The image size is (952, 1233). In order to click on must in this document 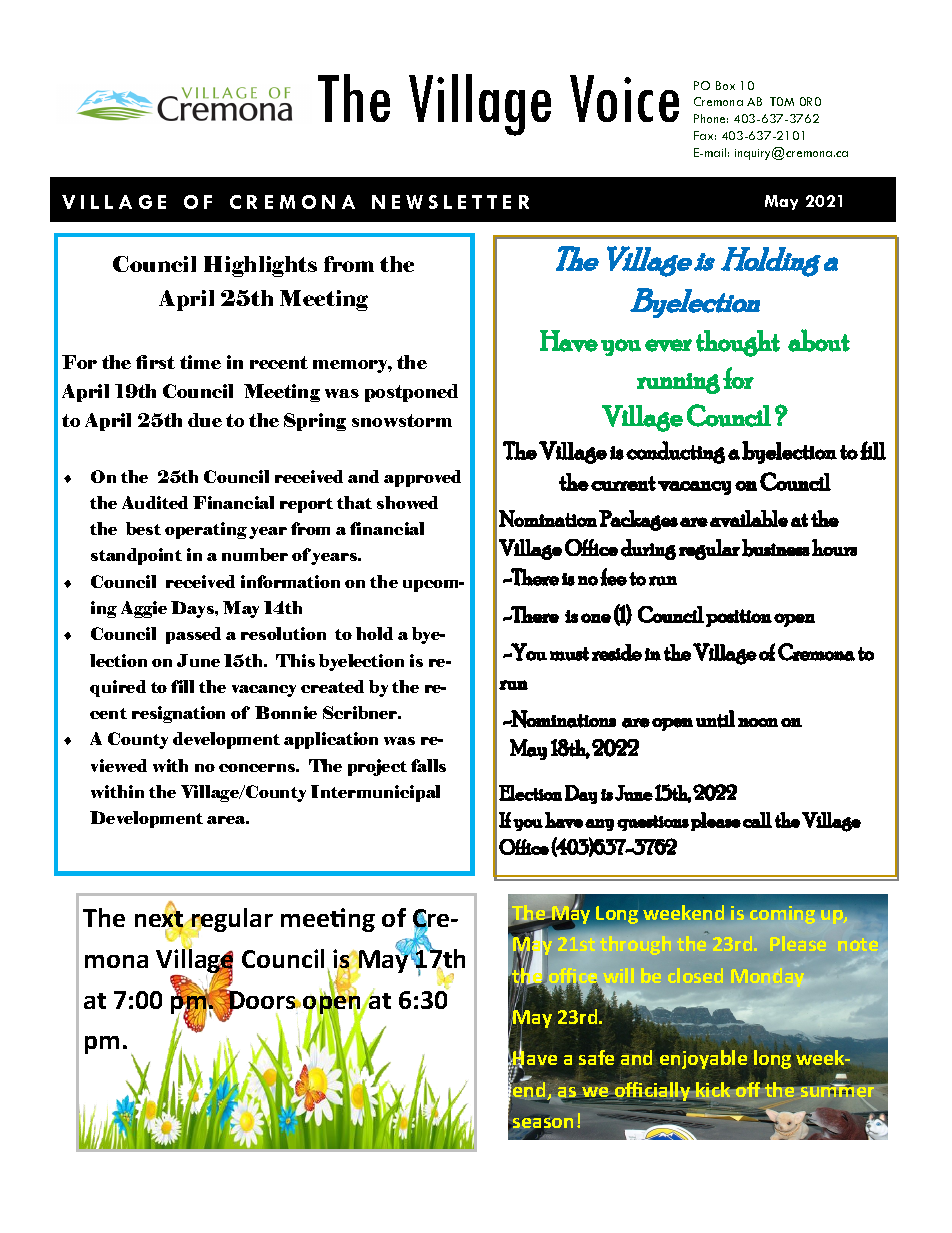, I will do `click(569, 654)`.
